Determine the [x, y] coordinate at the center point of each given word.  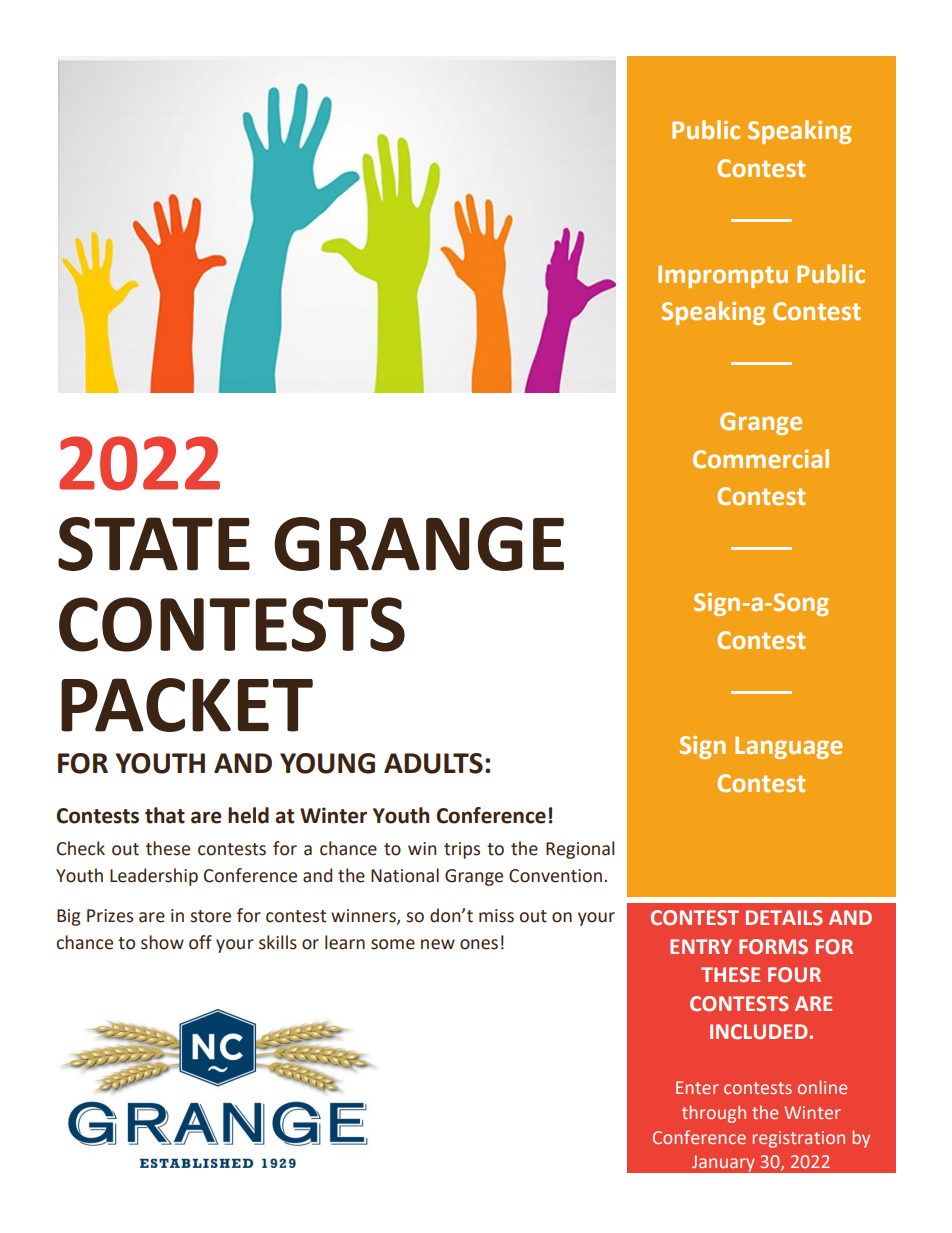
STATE [154, 544]
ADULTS [433, 763]
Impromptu [723, 276]
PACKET [187, 705]
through [714, 1114]
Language [789, 747]
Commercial [761, 459]
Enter [697, 1087]
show [162, 942]
